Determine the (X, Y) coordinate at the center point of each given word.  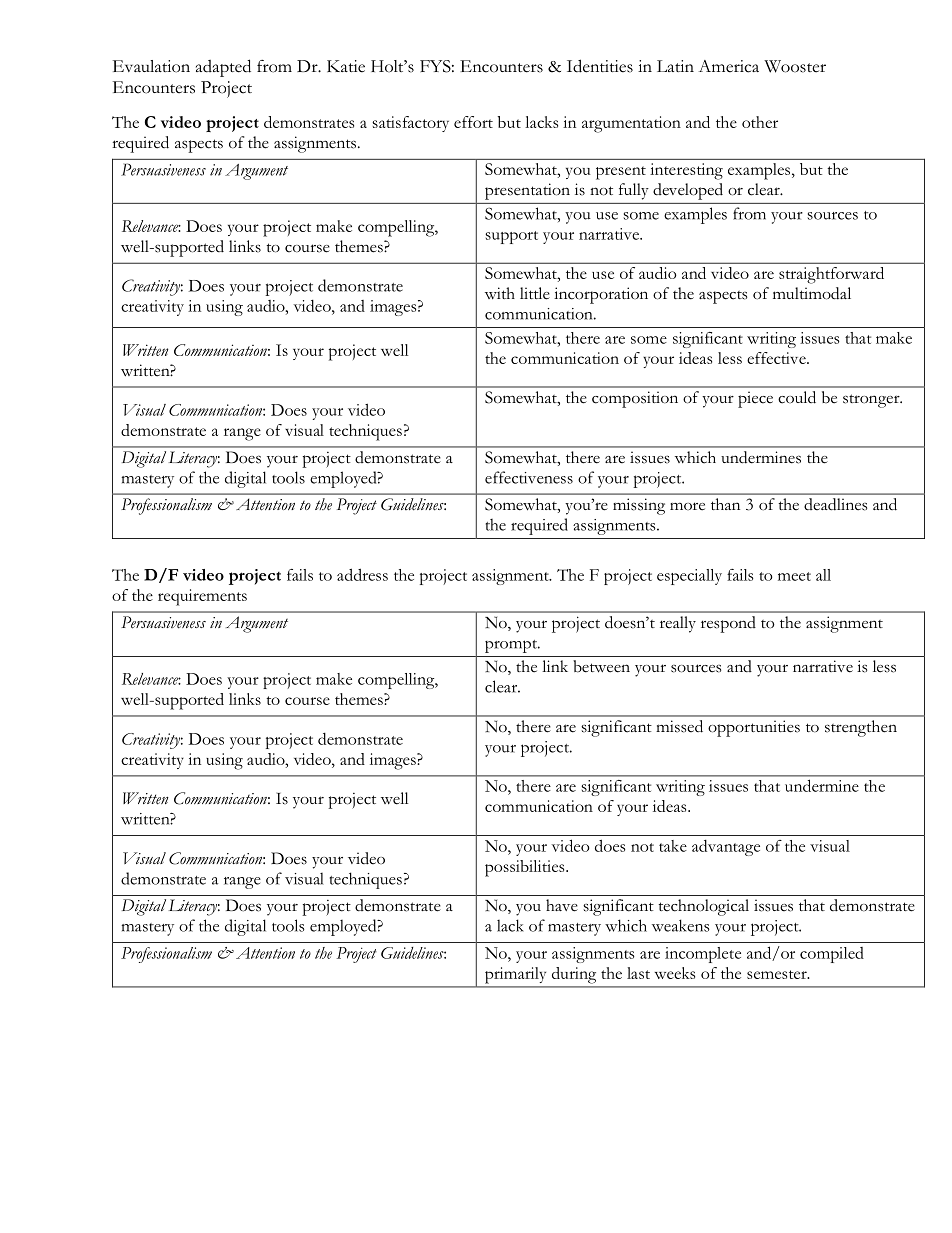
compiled (832, 955)
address (362, 574)
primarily (515, 975)
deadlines (835, 504)
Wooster (795, 66)
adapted (223, 68)
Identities (600, 66)
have (562, 905)
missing (639, 506)
